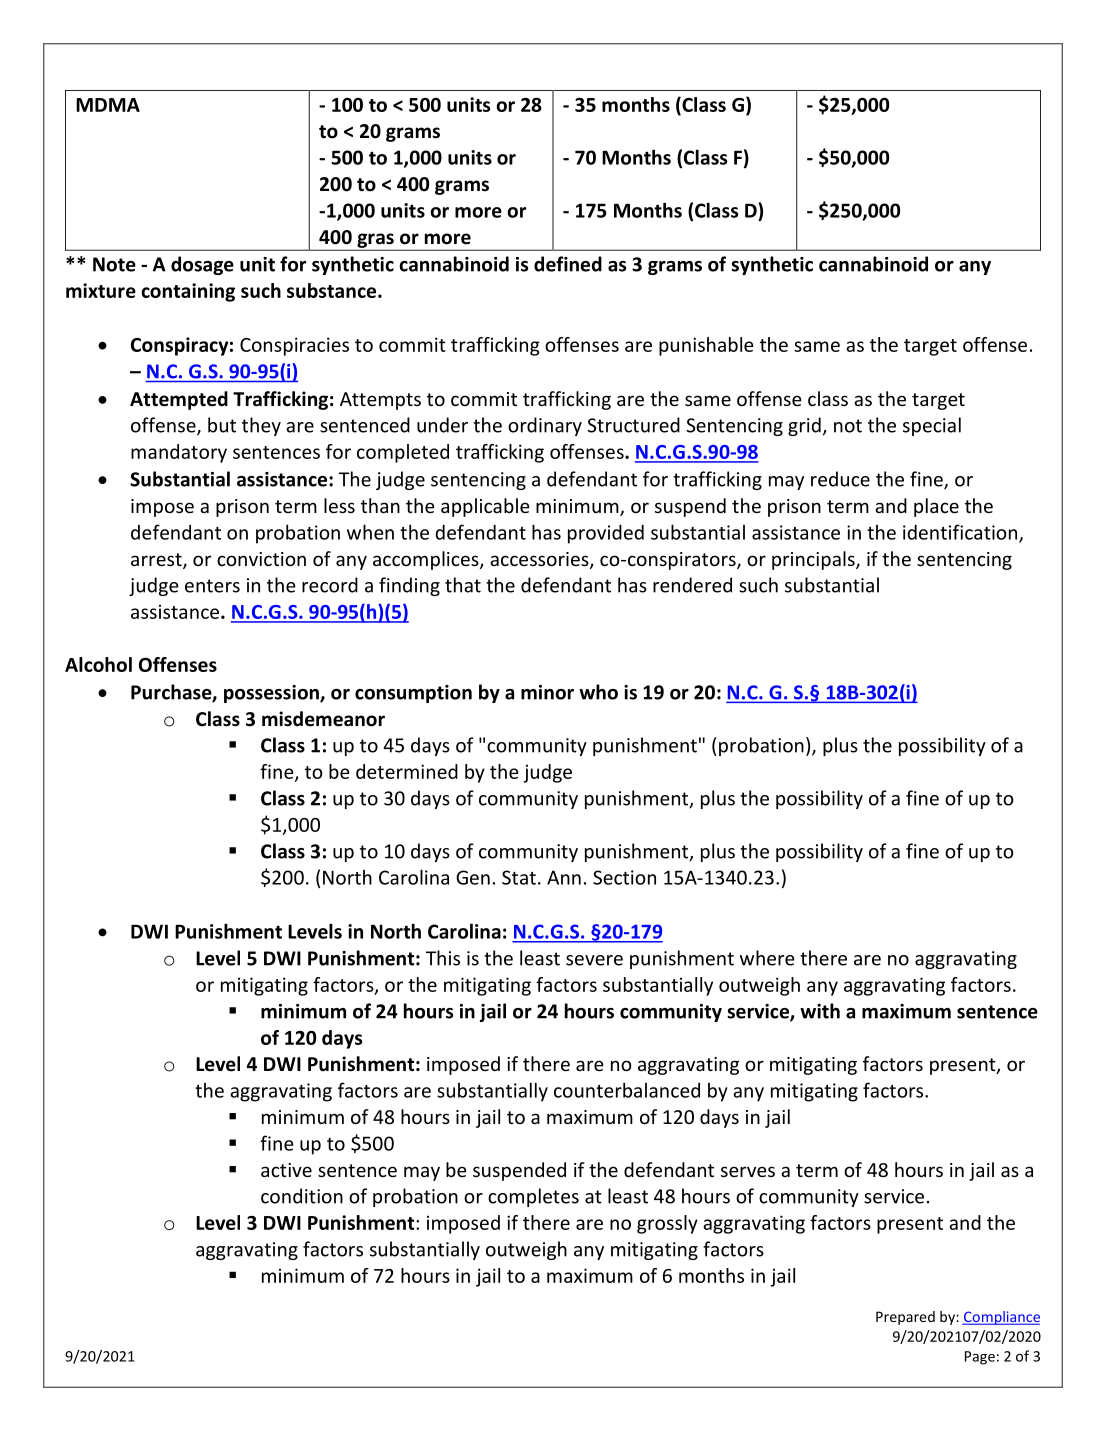 Image resolution: width=1106 pixels, height=1431 pixels. Describe the element at coordinates (594, 960) in the screenshot. I see `severe` at that location.
